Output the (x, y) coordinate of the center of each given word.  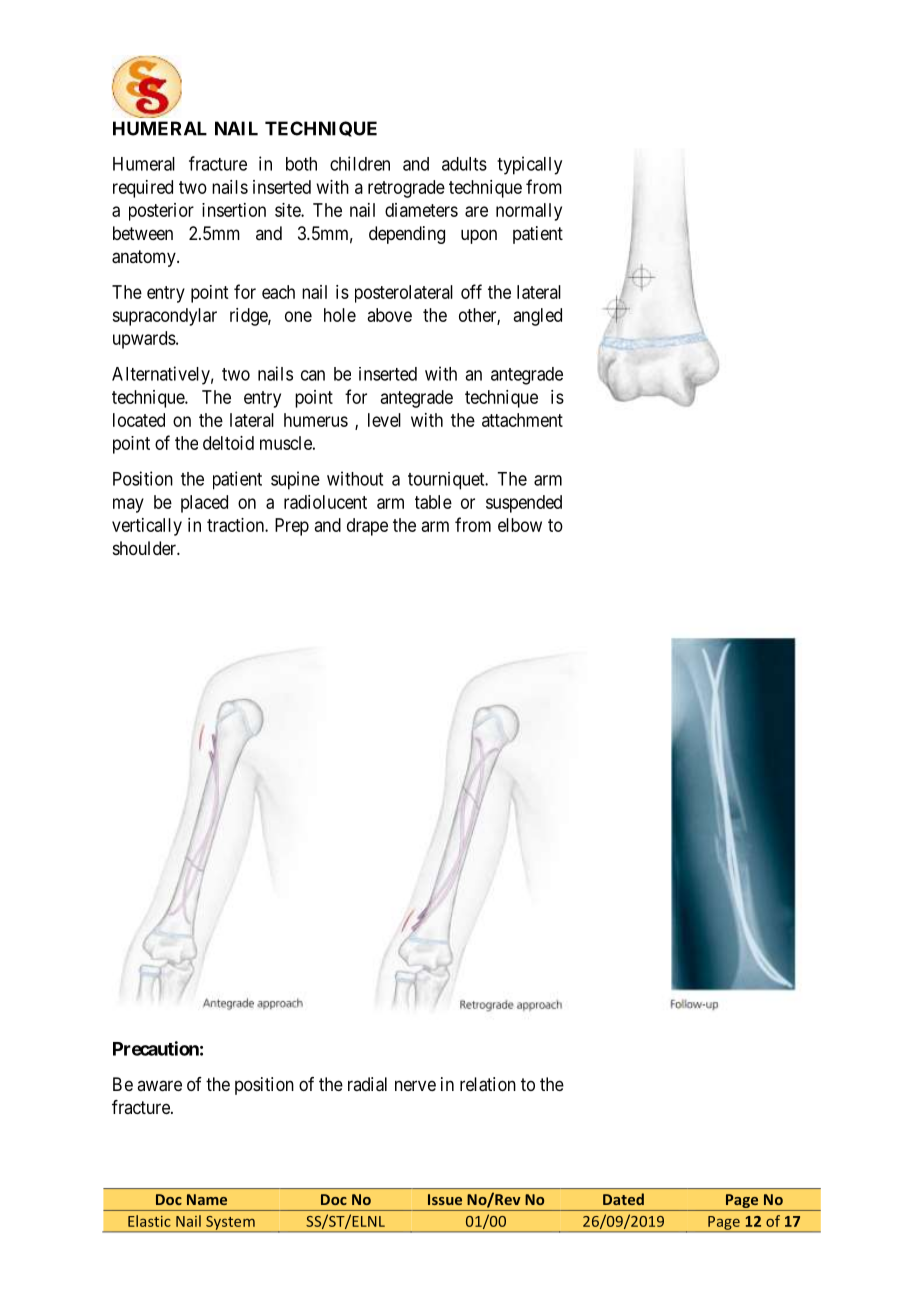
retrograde (406, 189)
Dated (623, 1199)
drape (367, 527)
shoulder (145, 548)
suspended (524, 504)
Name (207, 1199)
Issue (445, 1199)
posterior (161, 212)
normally (529, 212)
